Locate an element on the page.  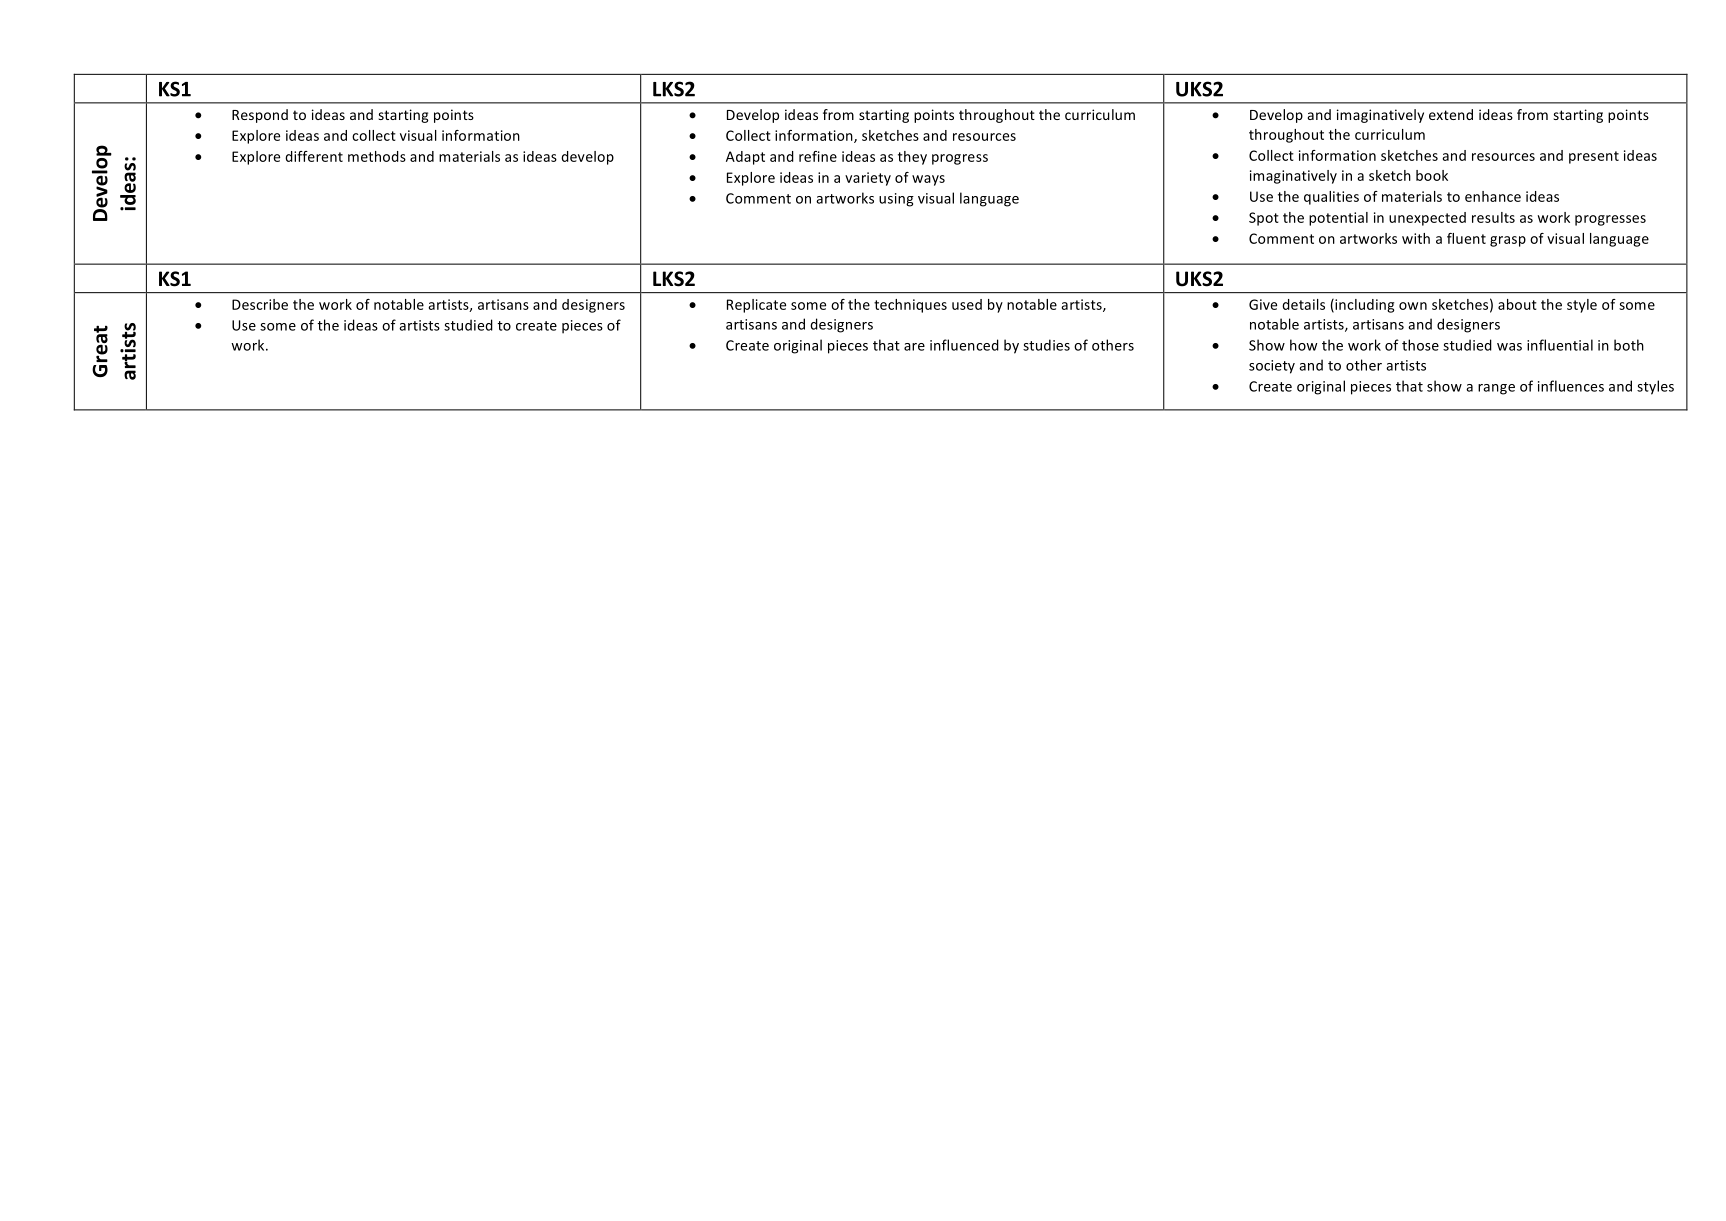
used is located at coordinates (967, 304).
